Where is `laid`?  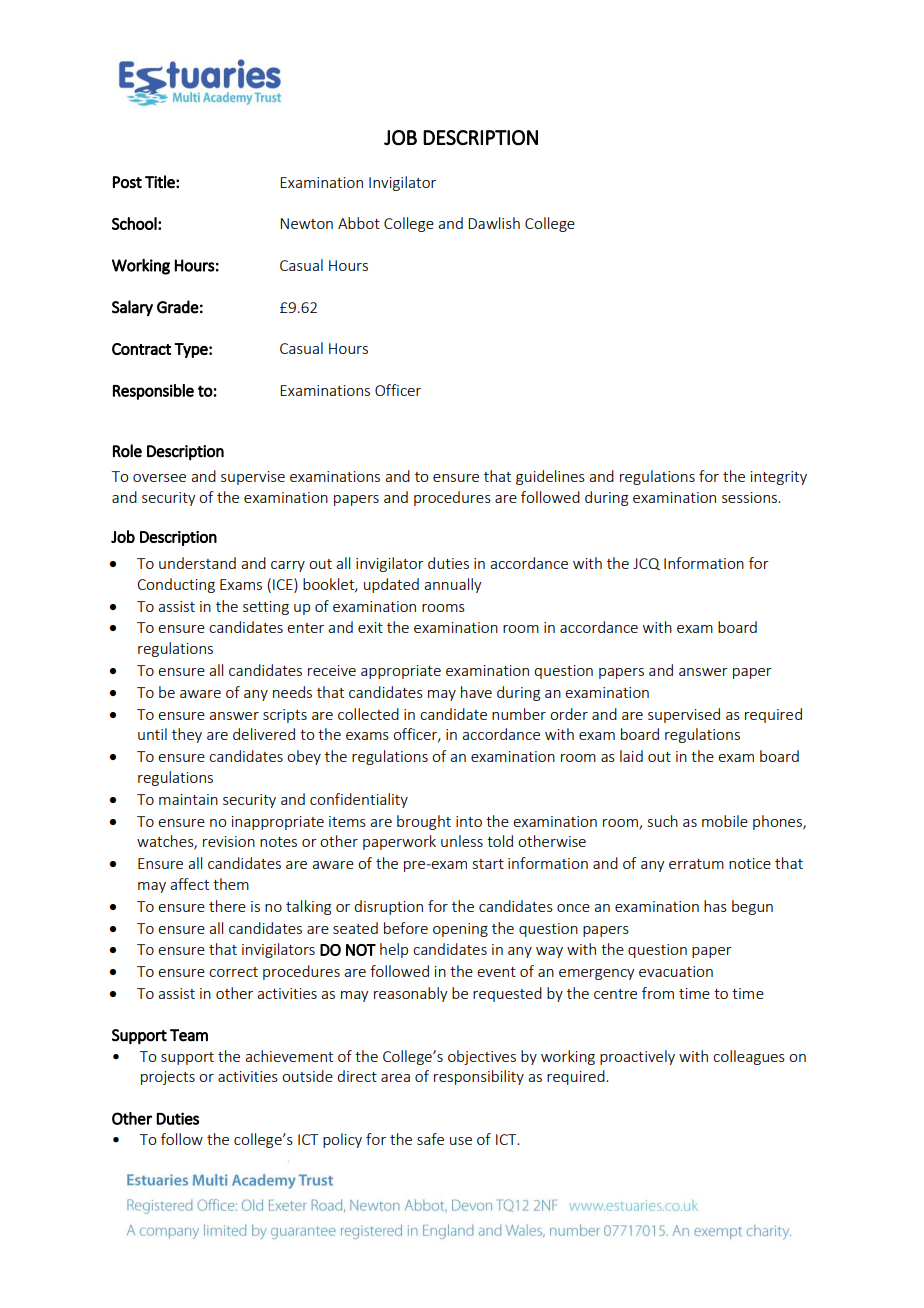 laid is located at coordinates (631, 756).
